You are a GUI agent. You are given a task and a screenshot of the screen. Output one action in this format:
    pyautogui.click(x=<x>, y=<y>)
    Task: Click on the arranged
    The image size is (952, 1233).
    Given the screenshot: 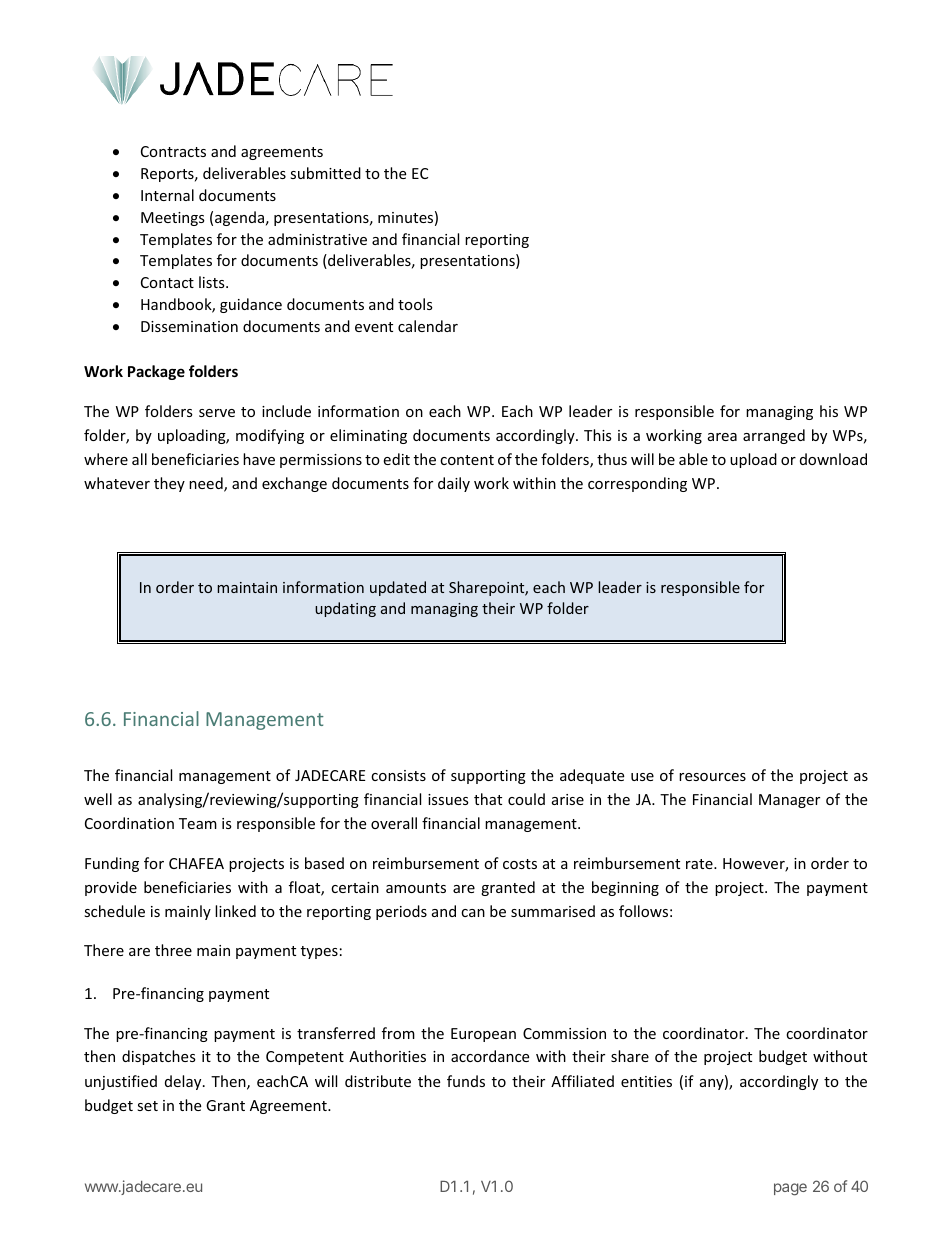 What is the action you would take?
    pyautogui.click(x=774, y=436)
